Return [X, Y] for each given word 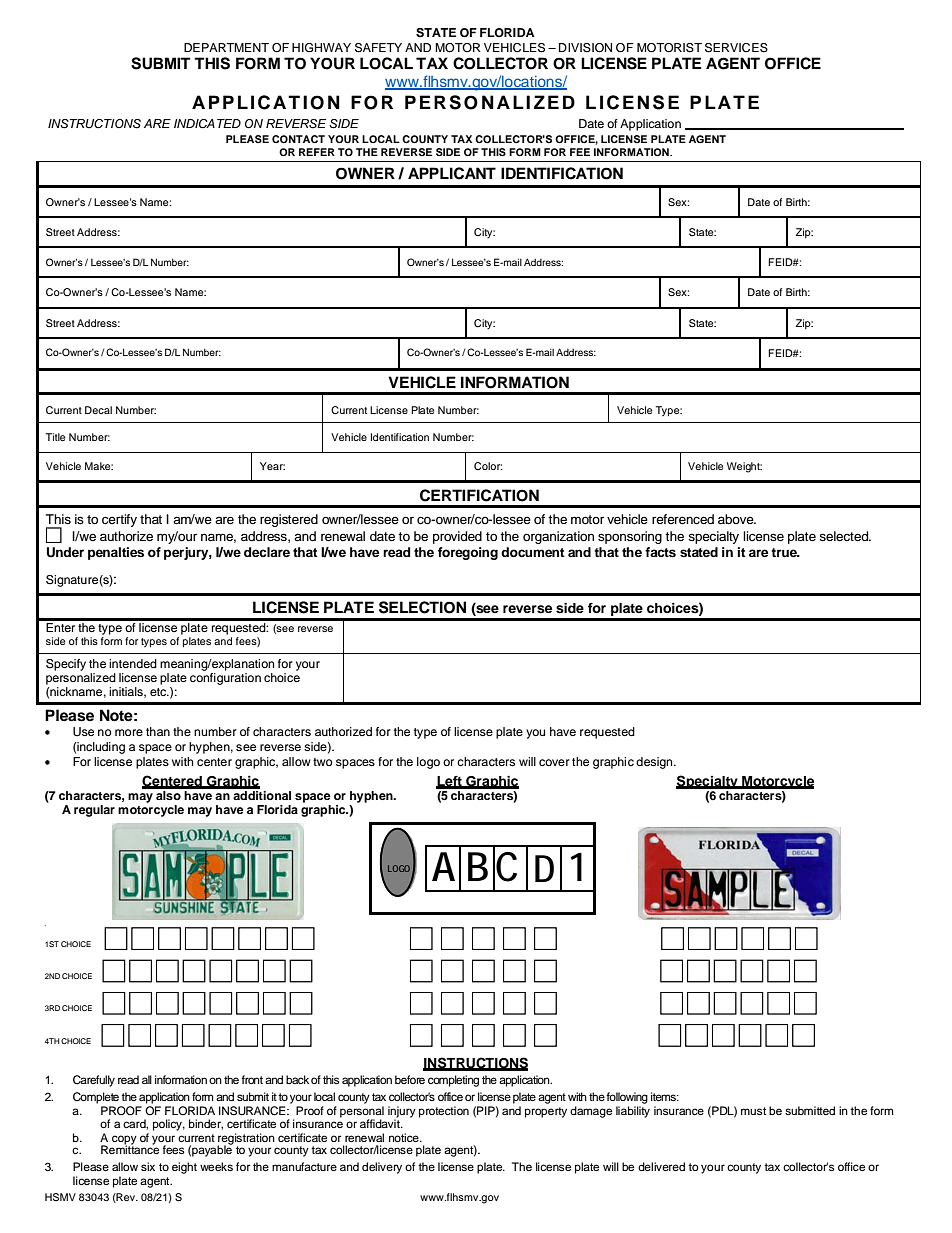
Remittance [130, 1148]
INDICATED [207, 124]
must [753, 1111]
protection [444, 1112]
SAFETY [378, 48]
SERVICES [736, 48]
